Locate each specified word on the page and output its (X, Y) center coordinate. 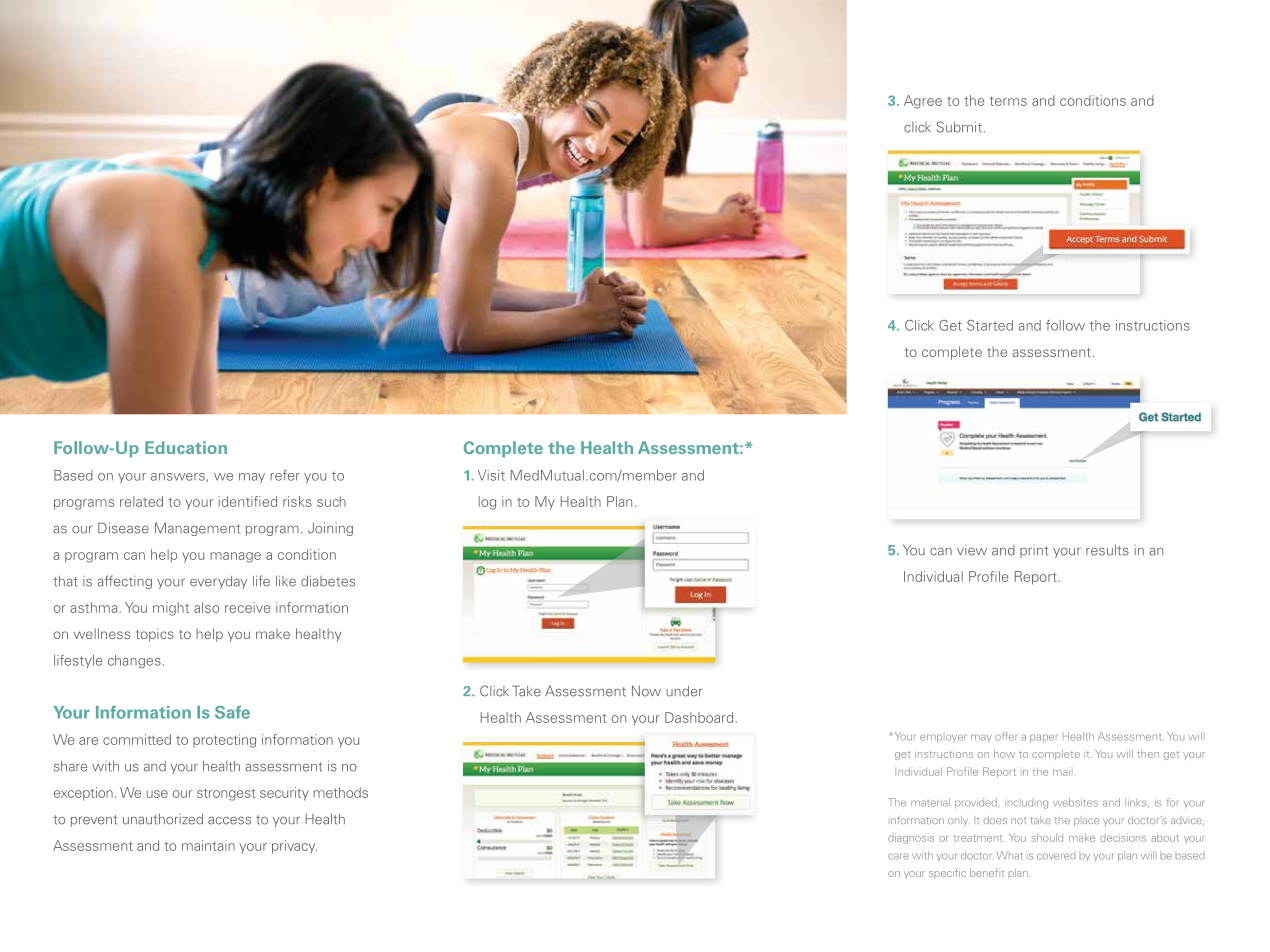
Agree (923, 102)
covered (1056, 855)
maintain (208, 845)
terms (1008, 101)
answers (179, 477)
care (898, 856)
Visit (491, 475)
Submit (959, 127)
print (1034, 551)
